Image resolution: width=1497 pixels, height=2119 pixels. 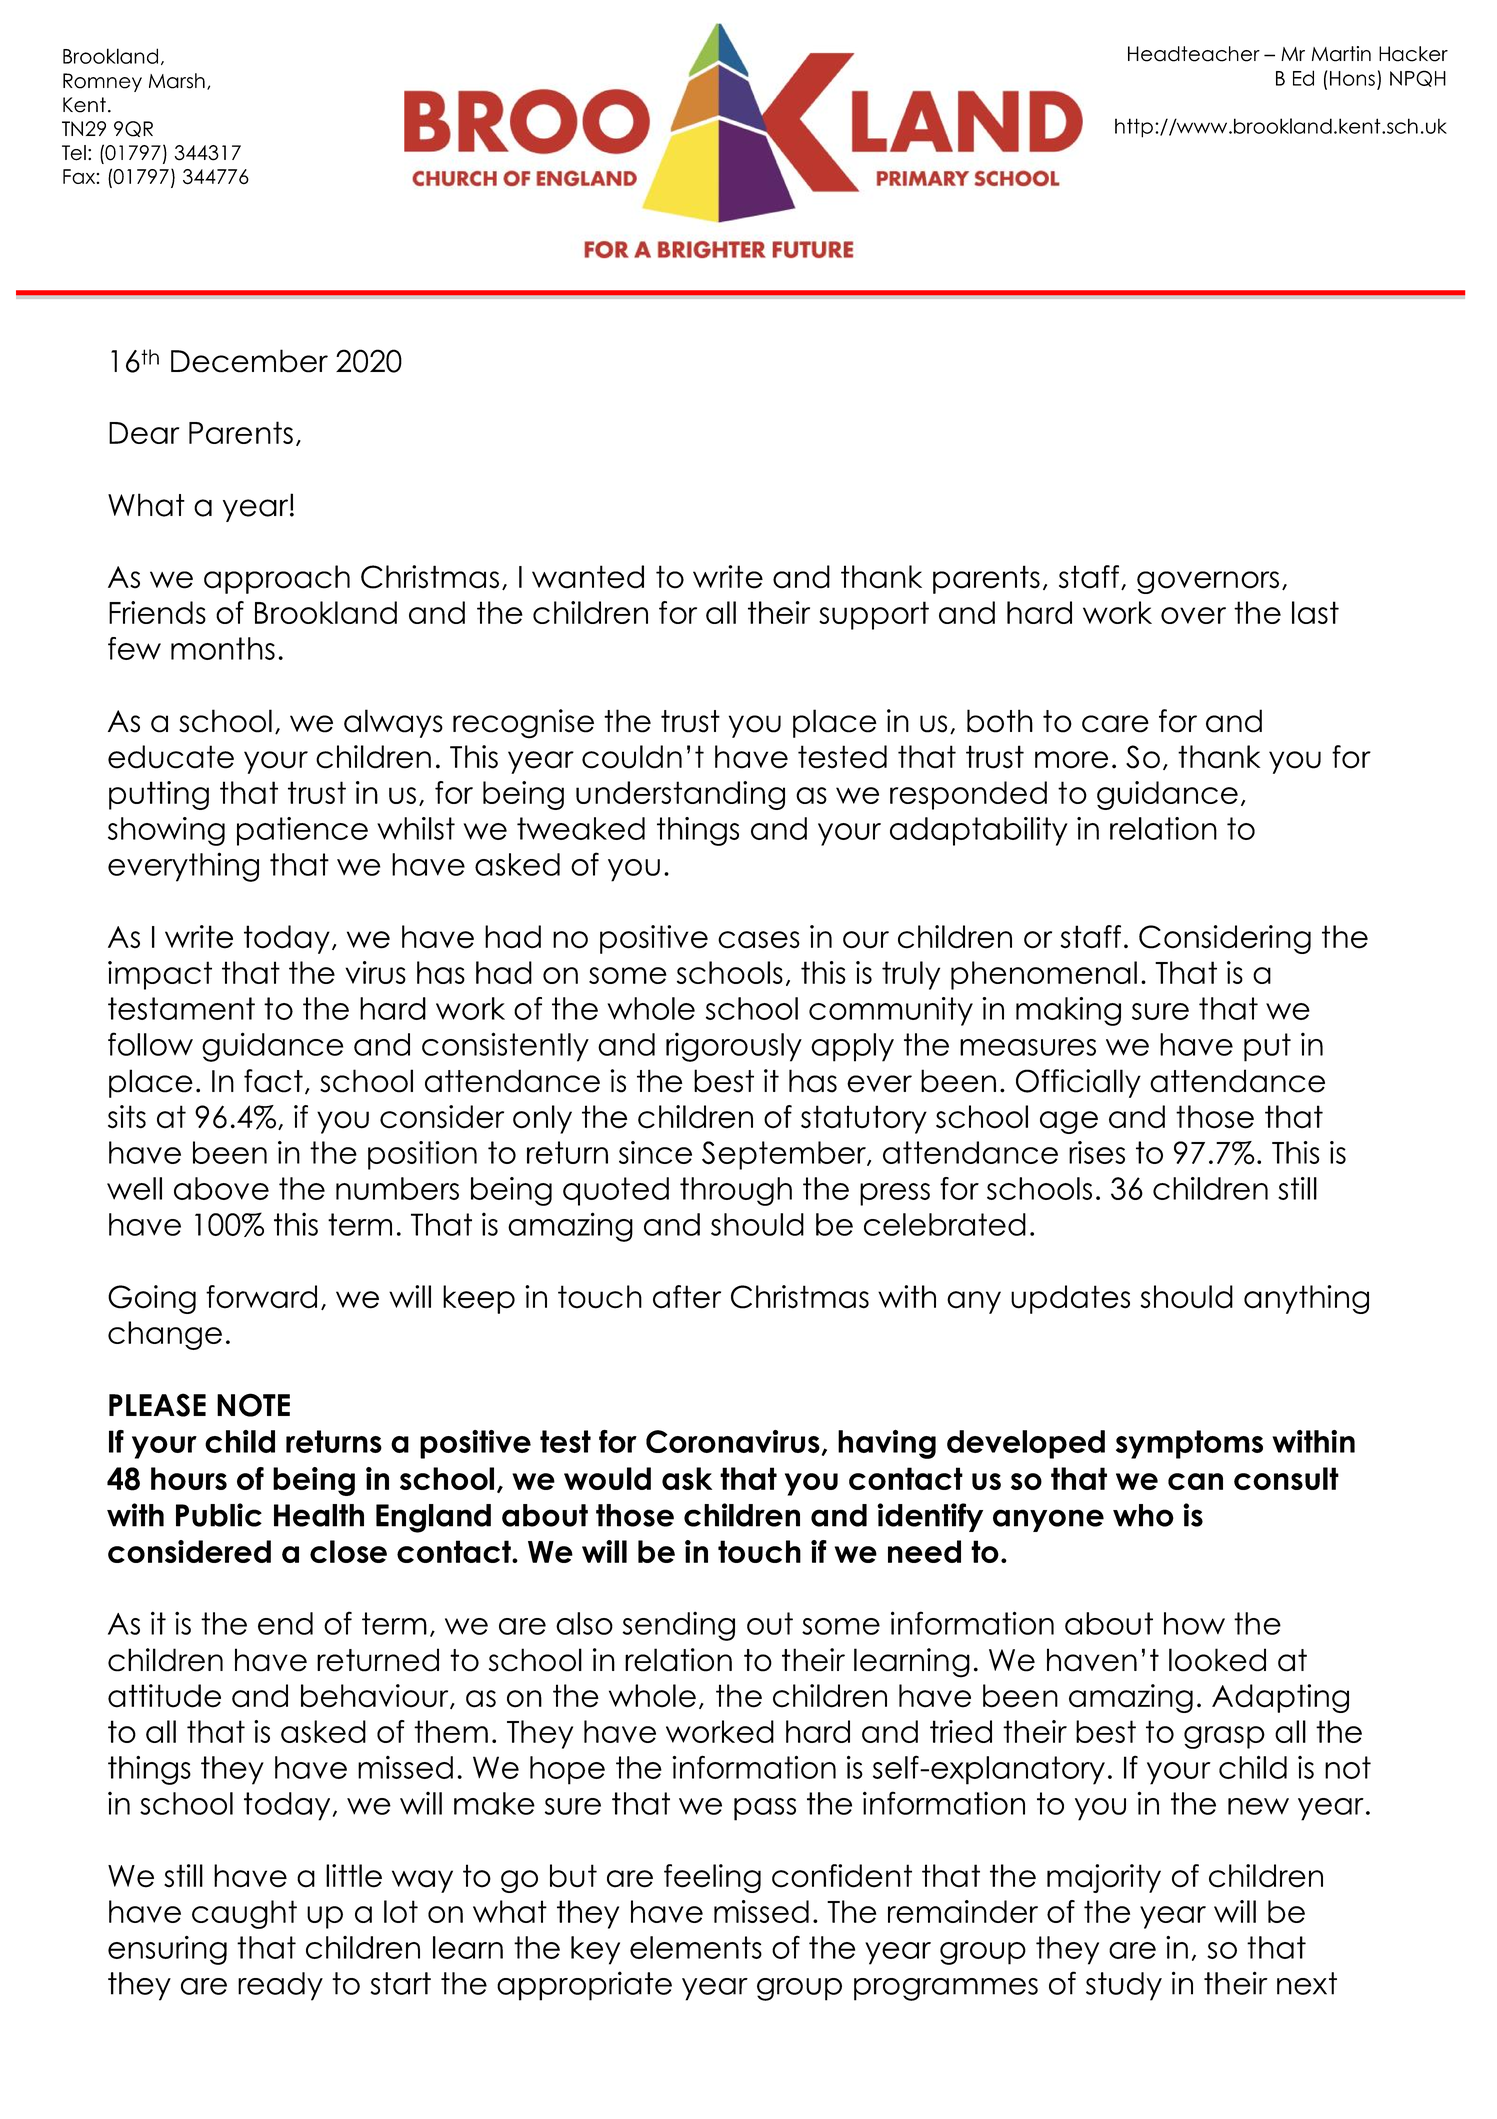 What do you see at coordinates (244, 1914) in the image?
I see `caught` at bounding box center [244, 1914].
